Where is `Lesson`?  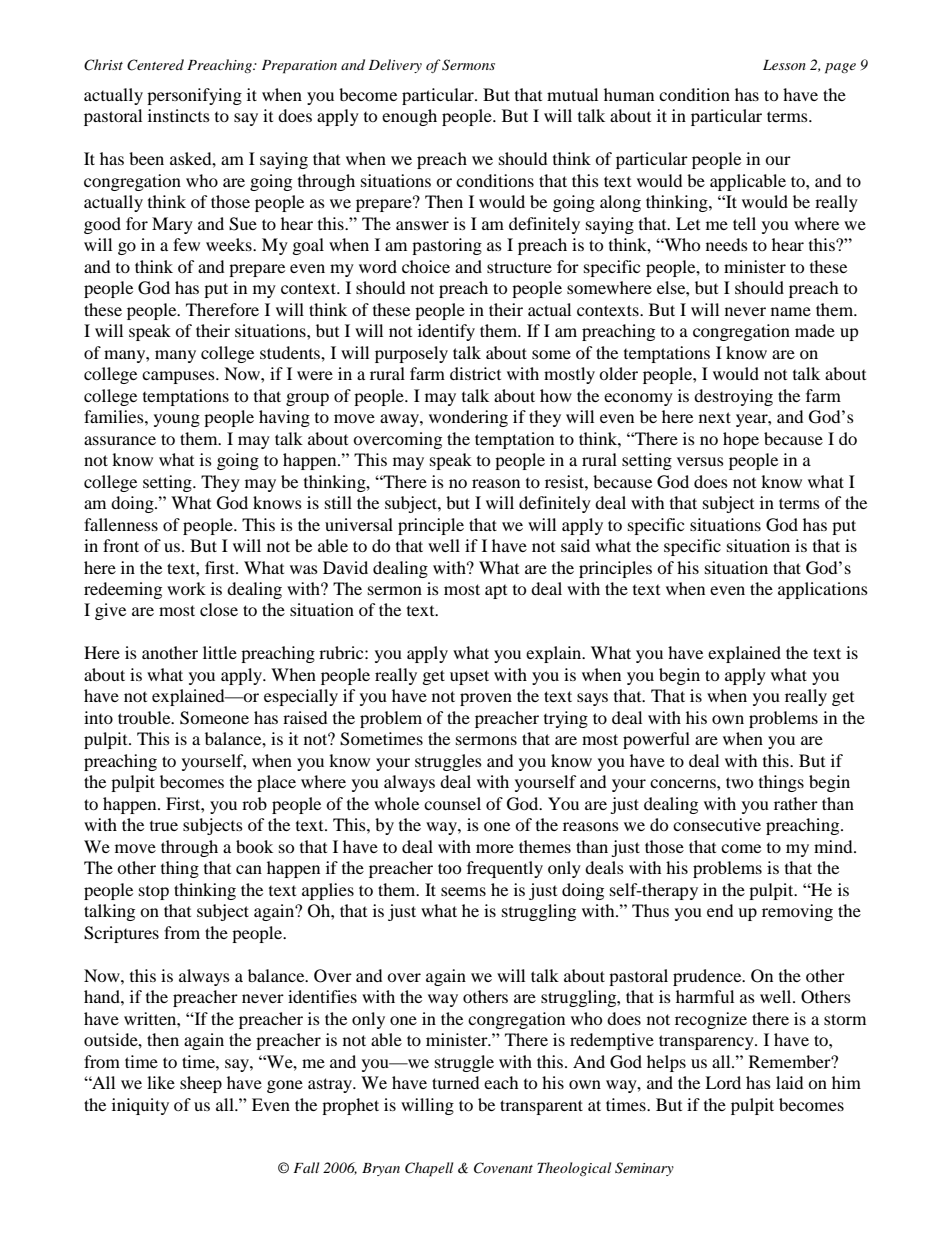
Lesson is located at coordinates (784, 65).
